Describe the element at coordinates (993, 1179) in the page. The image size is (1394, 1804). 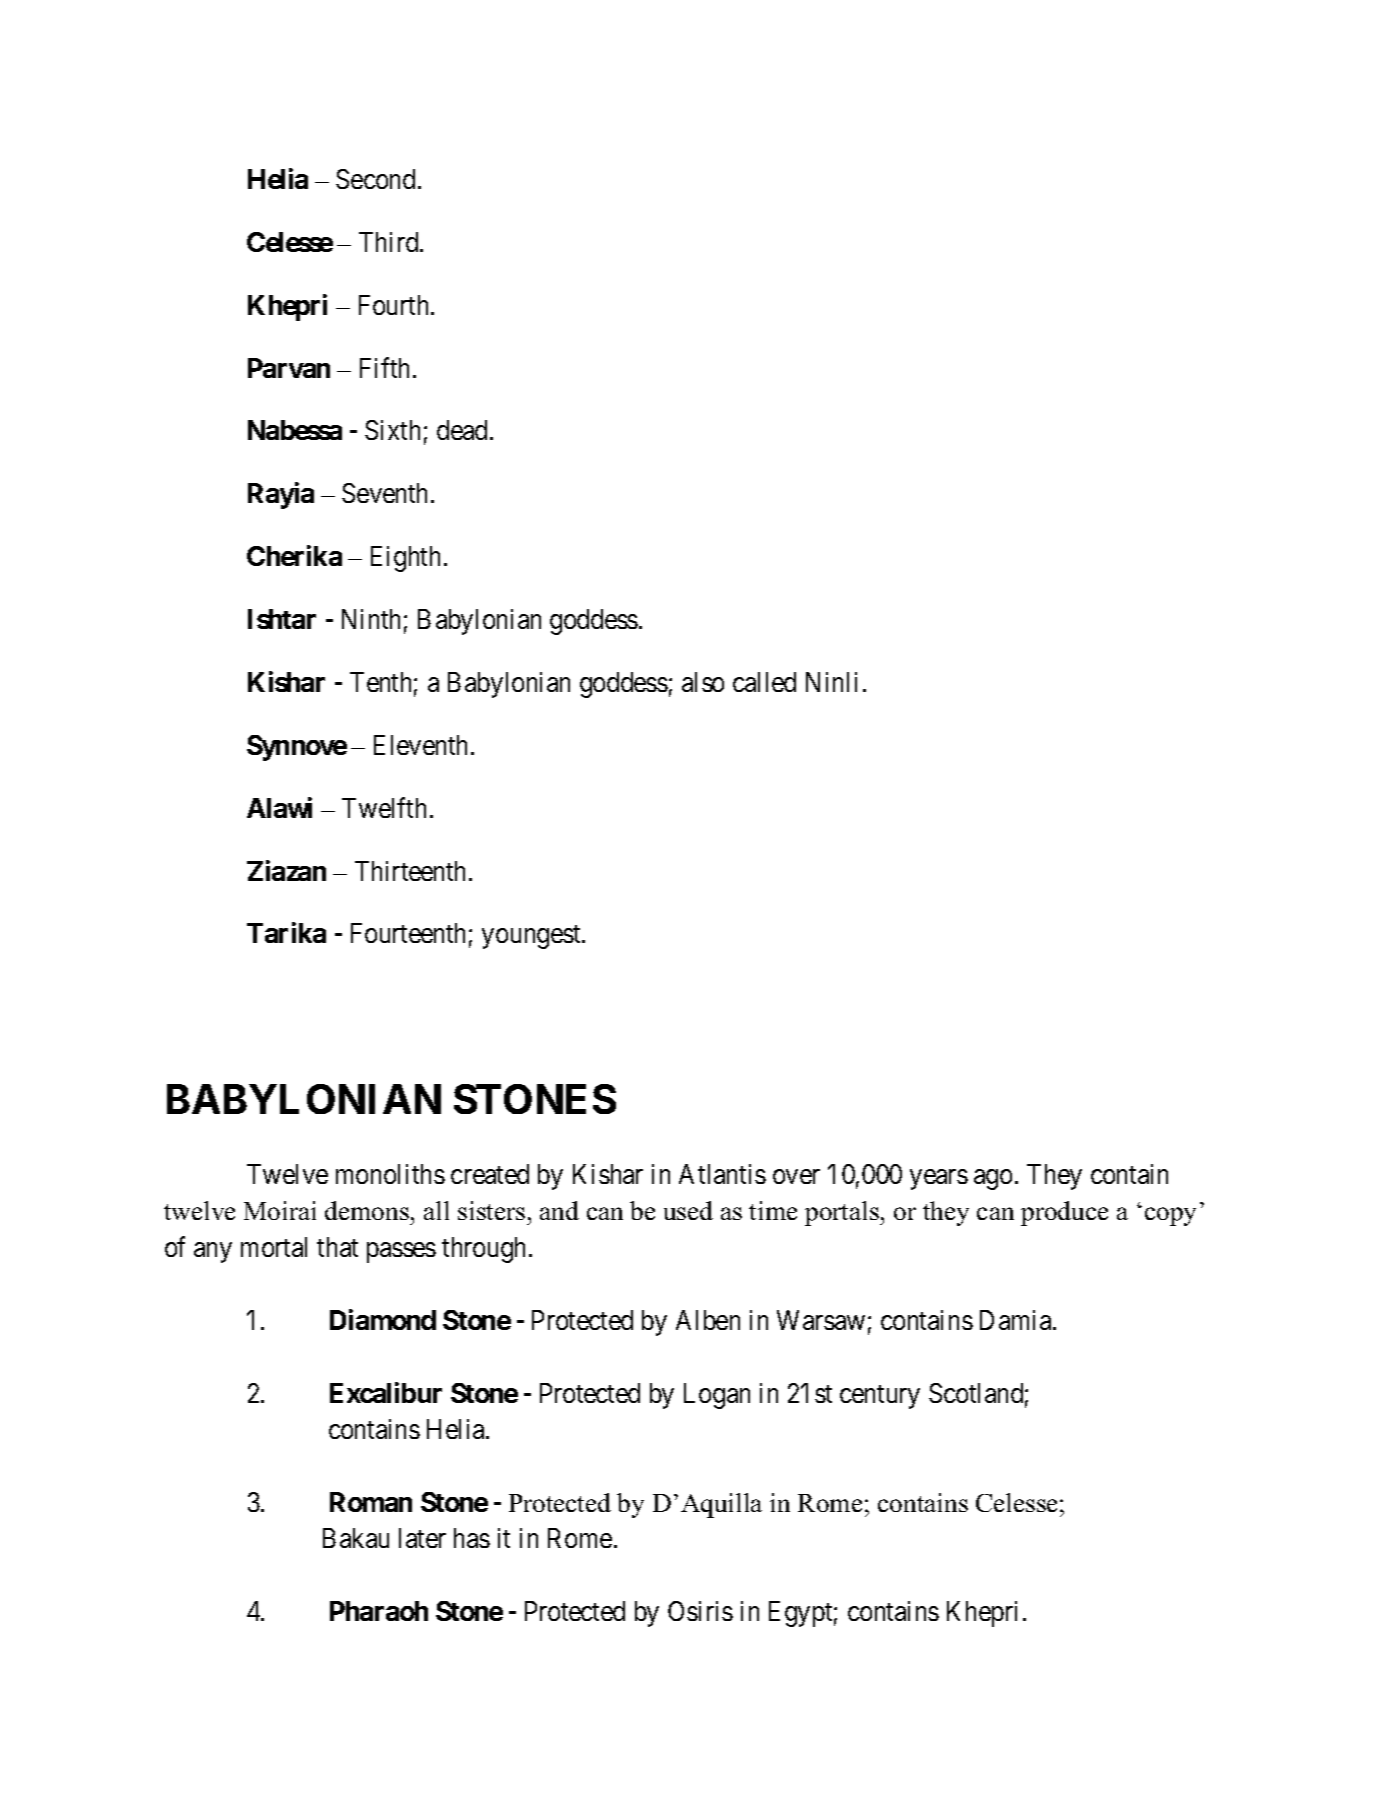
I see `ago` at that location.
